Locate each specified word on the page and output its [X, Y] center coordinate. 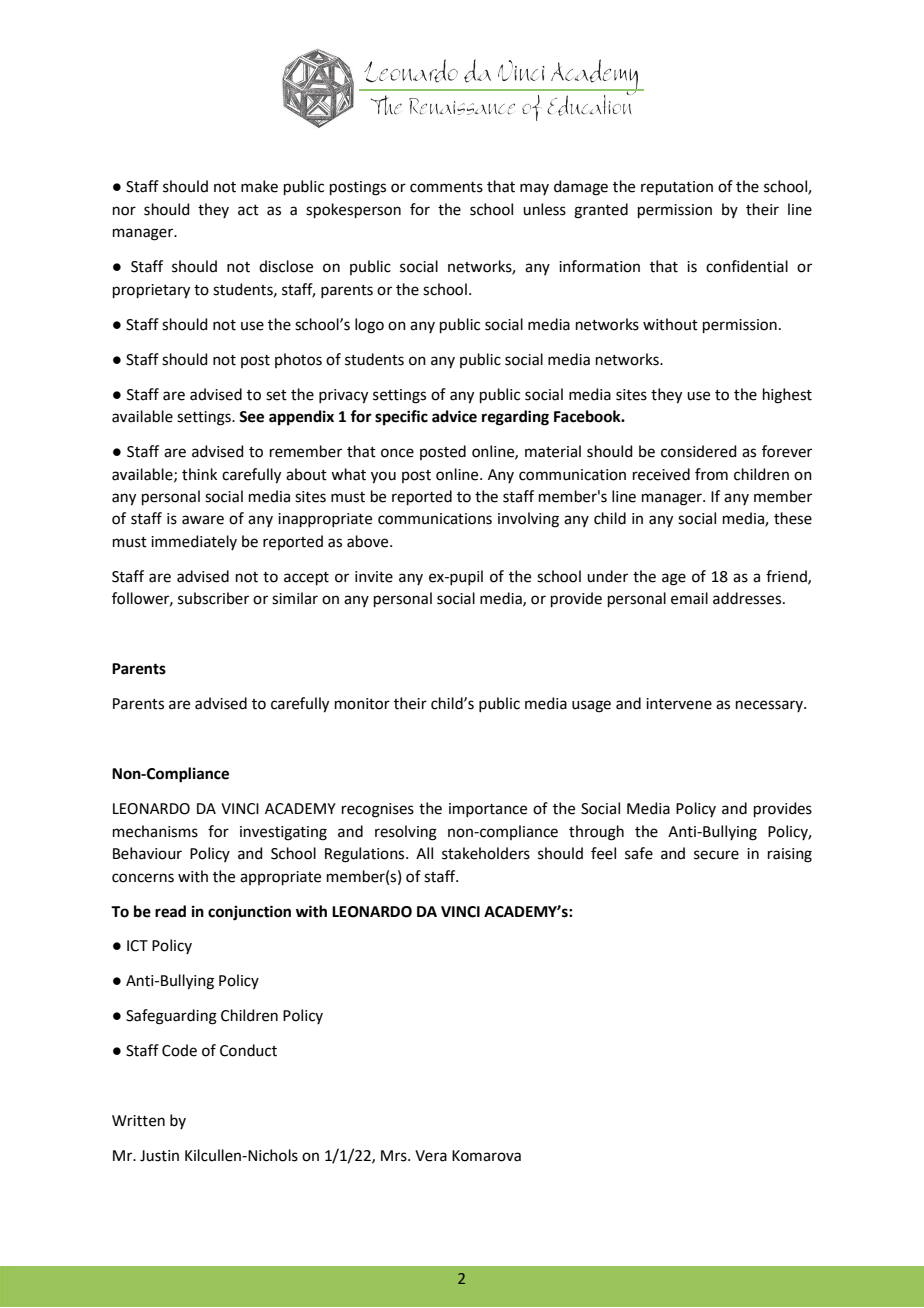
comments [446, 187]
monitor [362, 704]
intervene [679, 704]
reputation [677, 188]
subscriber [213, 598]
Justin [159, 1156]
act [248, 210]
